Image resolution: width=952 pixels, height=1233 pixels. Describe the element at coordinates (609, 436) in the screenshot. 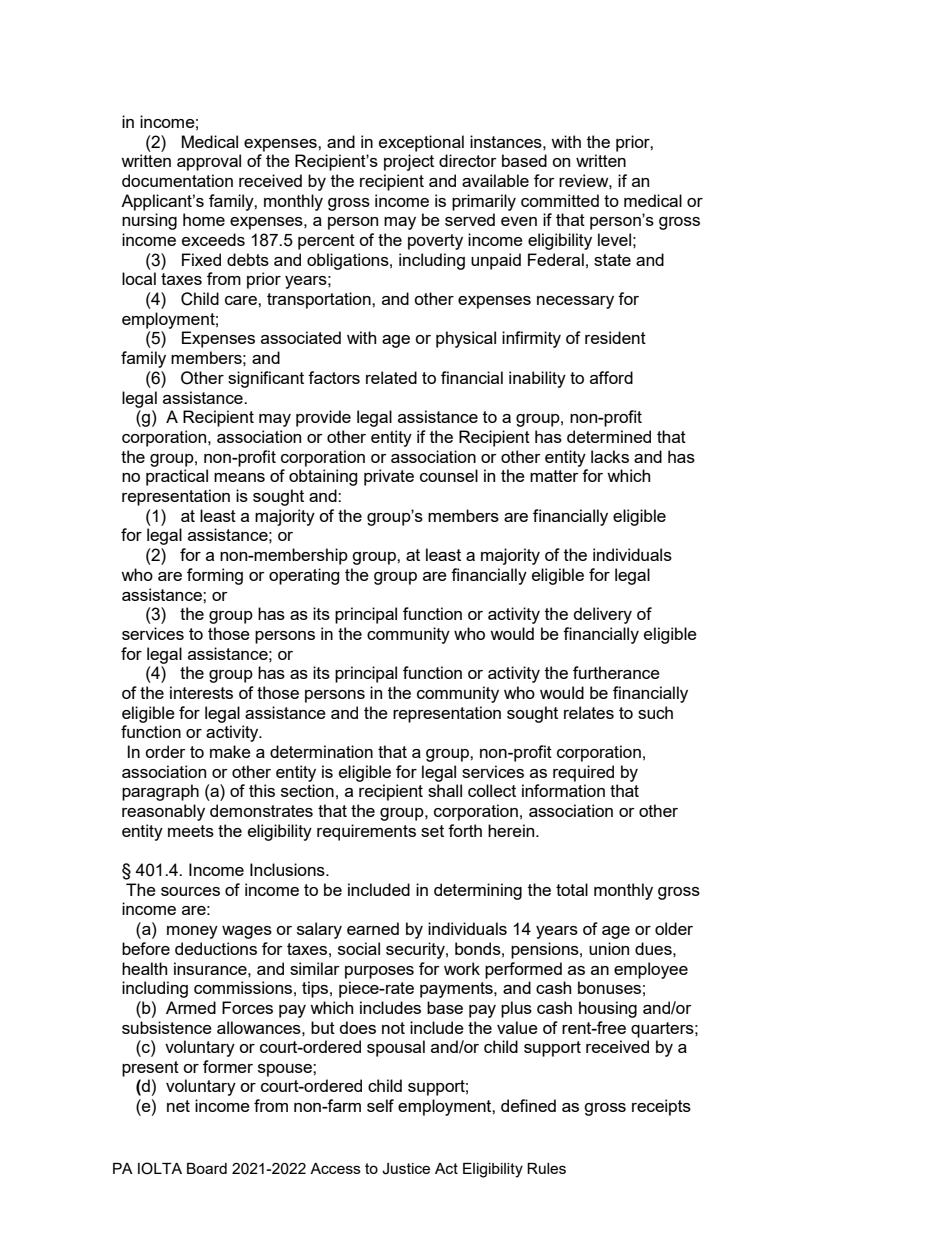

I see `determined` at that location.
